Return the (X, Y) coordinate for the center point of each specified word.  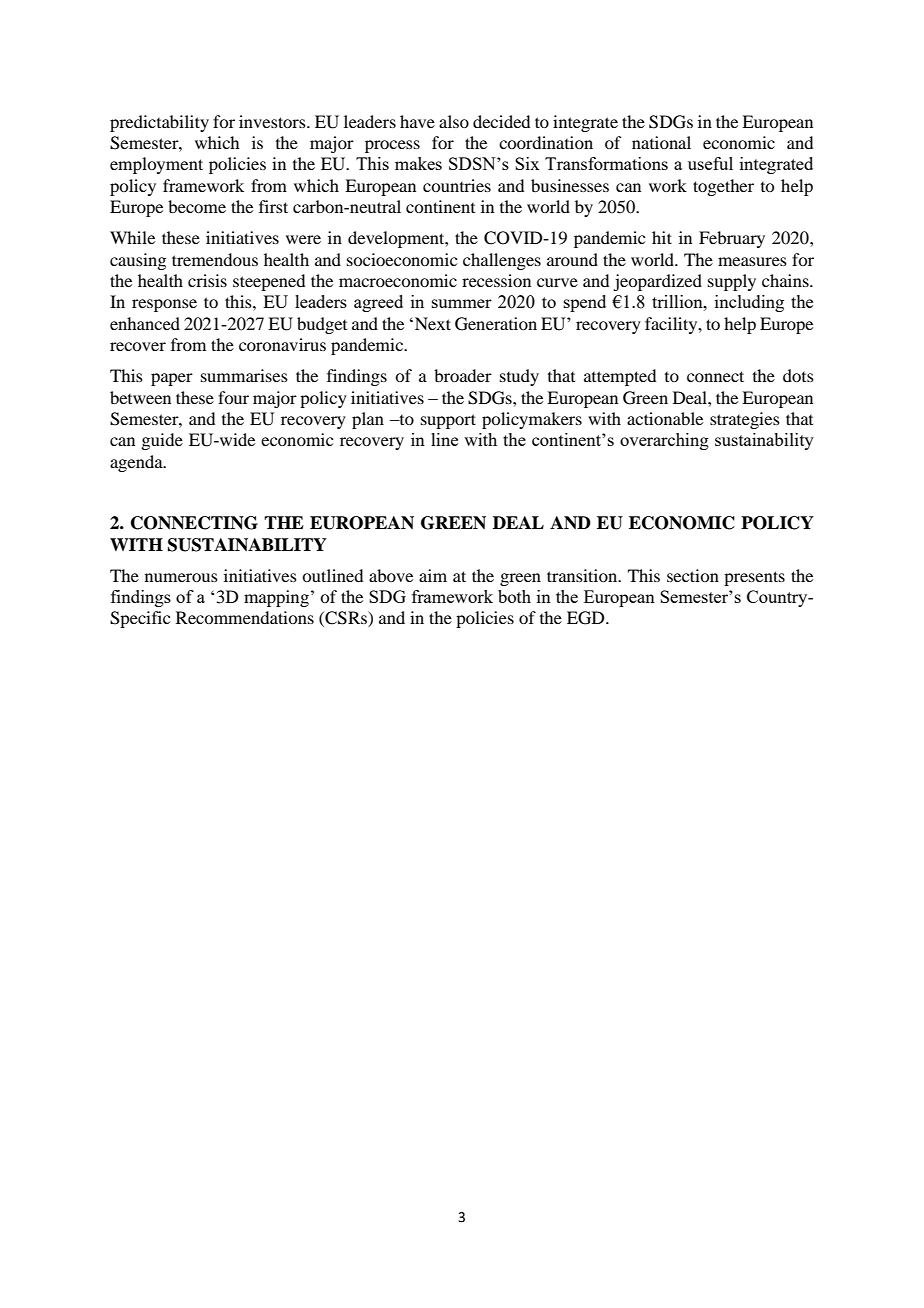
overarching (664, 441)
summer (462, 303)
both (514, 596)
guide (162, 441)
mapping (276, 598)
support (448, 421)
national (661, 142)
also (454, 121)
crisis (207, 280)
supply (732, 282)
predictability (159, 123)
